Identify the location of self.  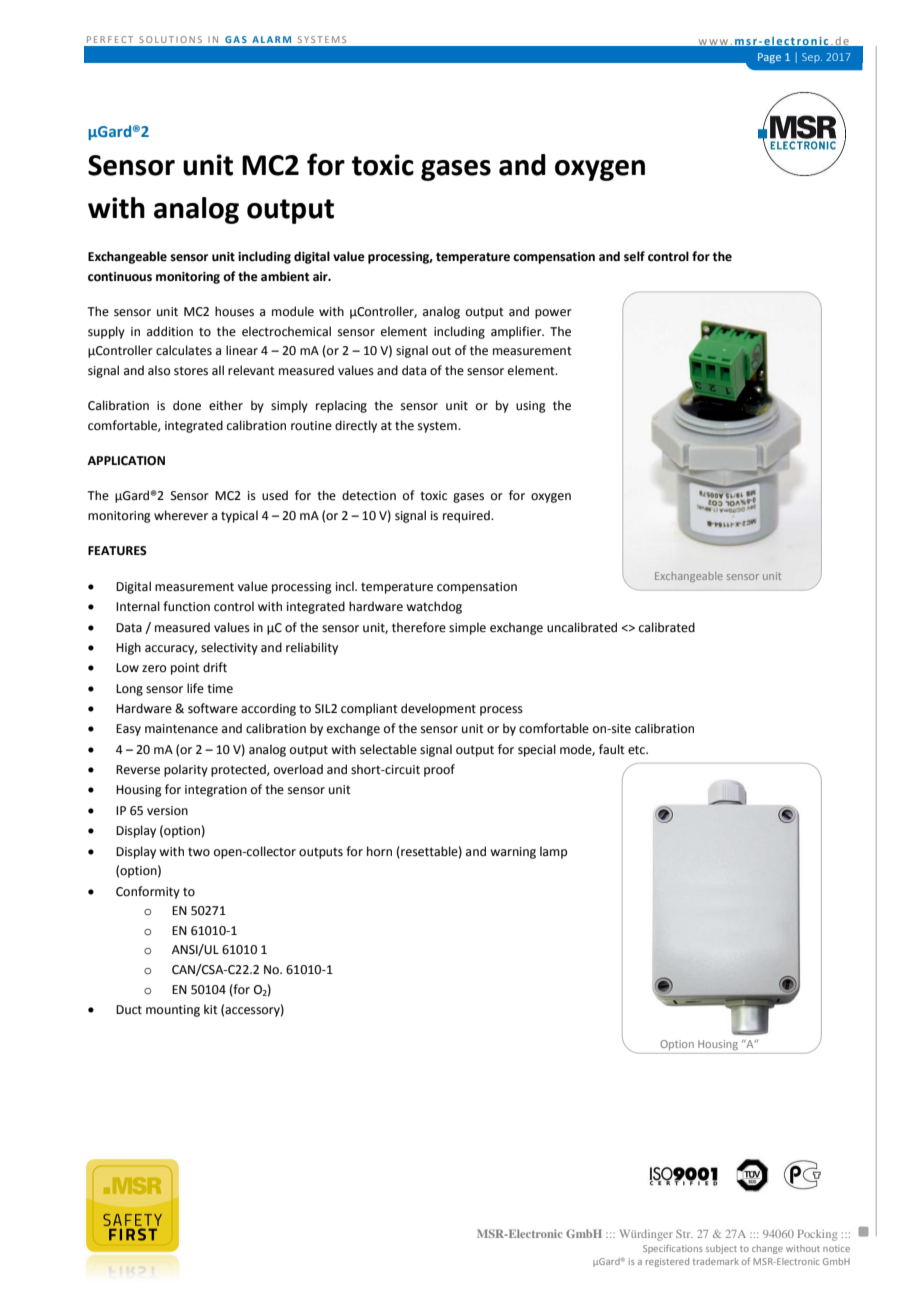
(634, 256).
